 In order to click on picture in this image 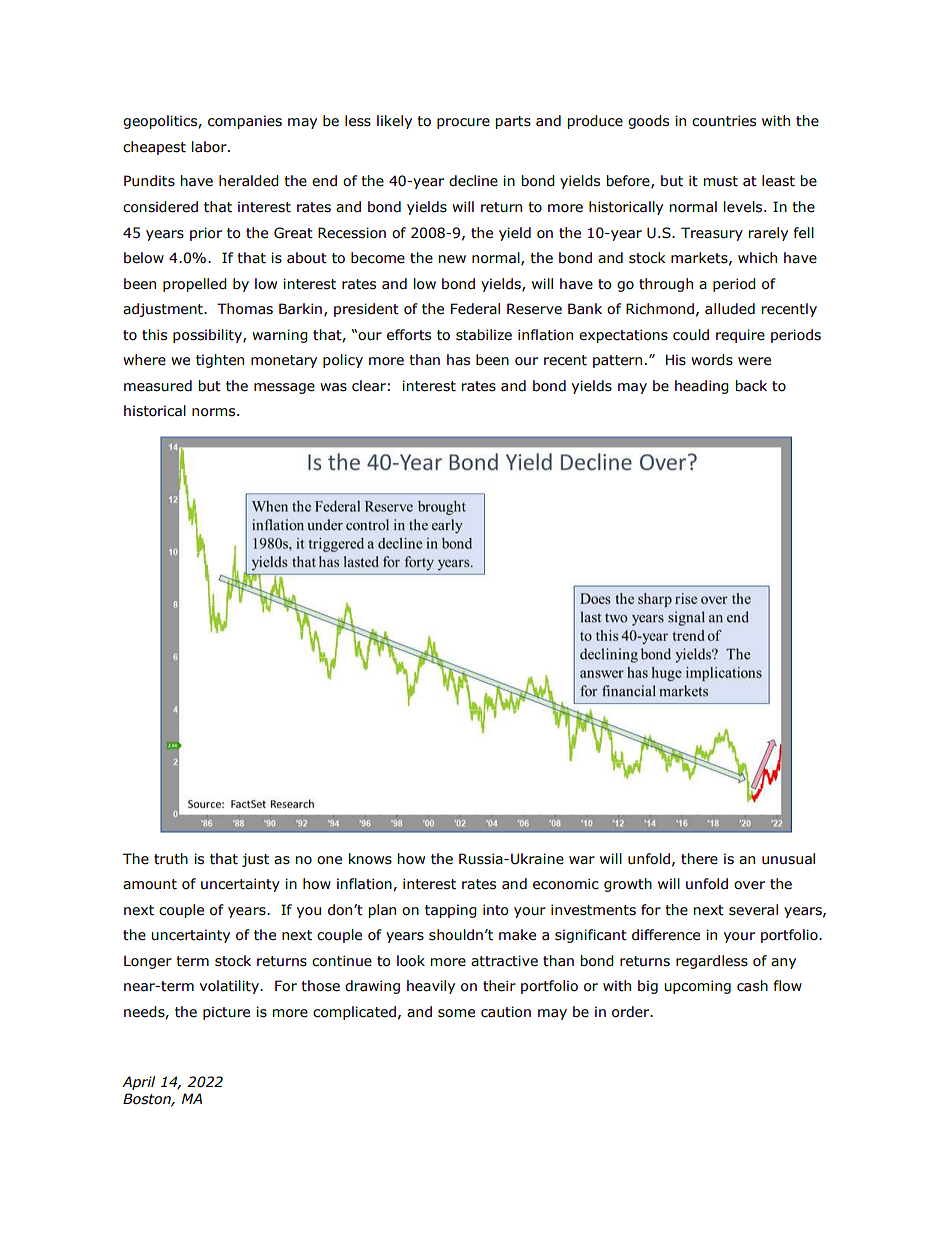, I will do `click(226, 1013)`.
